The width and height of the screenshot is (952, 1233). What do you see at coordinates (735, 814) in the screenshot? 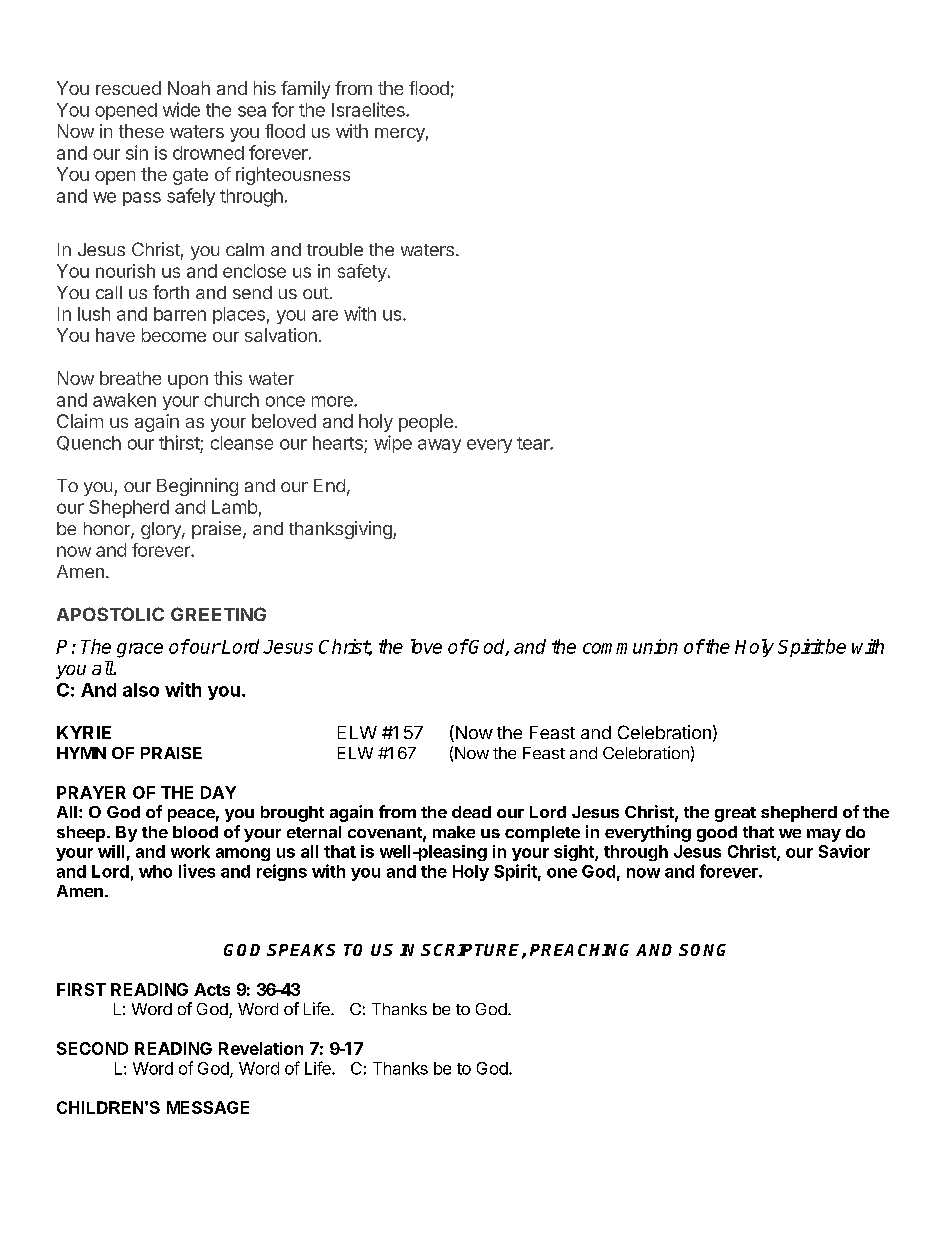
I see `great` at bounding box center [735, 814].
